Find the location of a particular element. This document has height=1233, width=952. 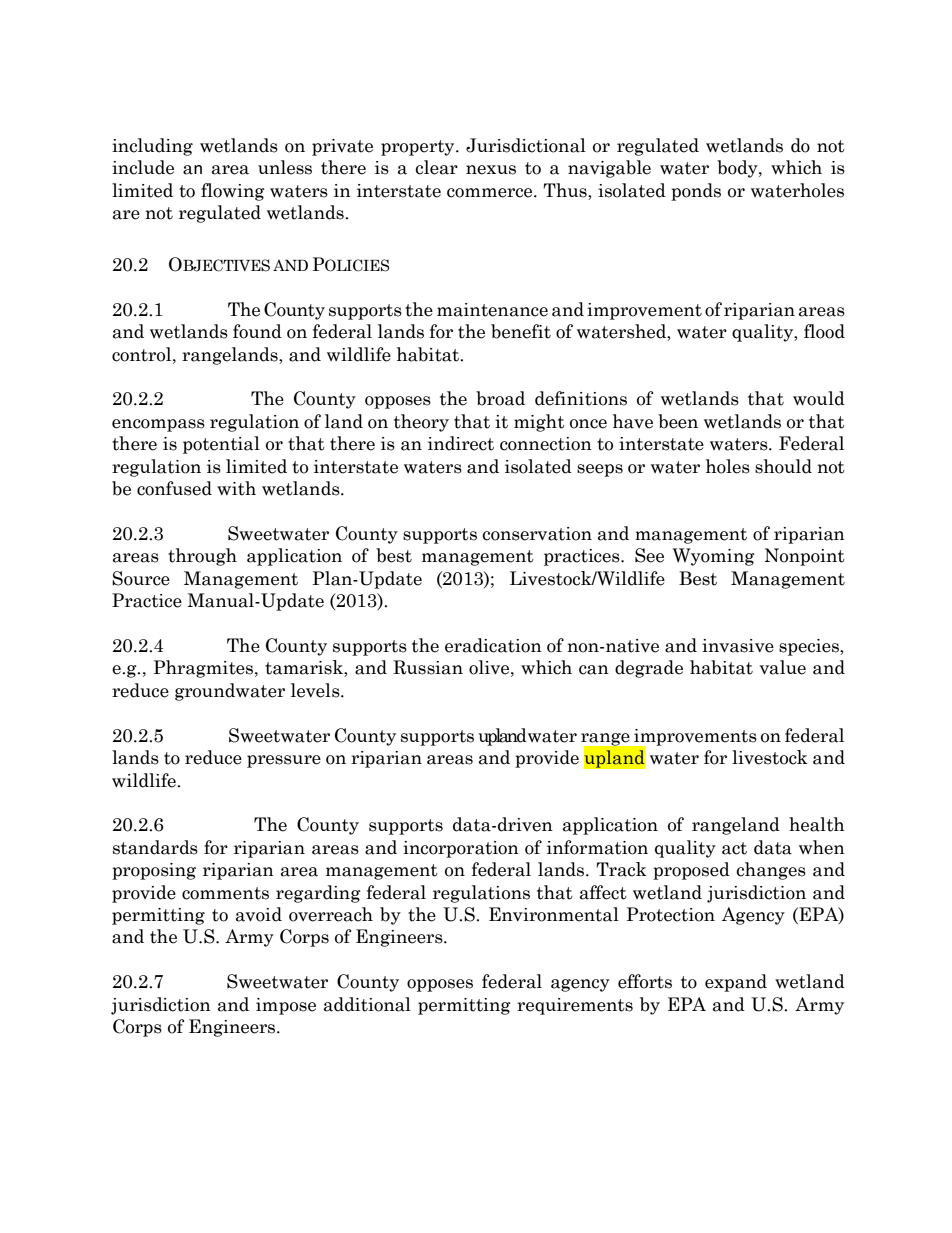

through is located at coordinates (202, 557).
